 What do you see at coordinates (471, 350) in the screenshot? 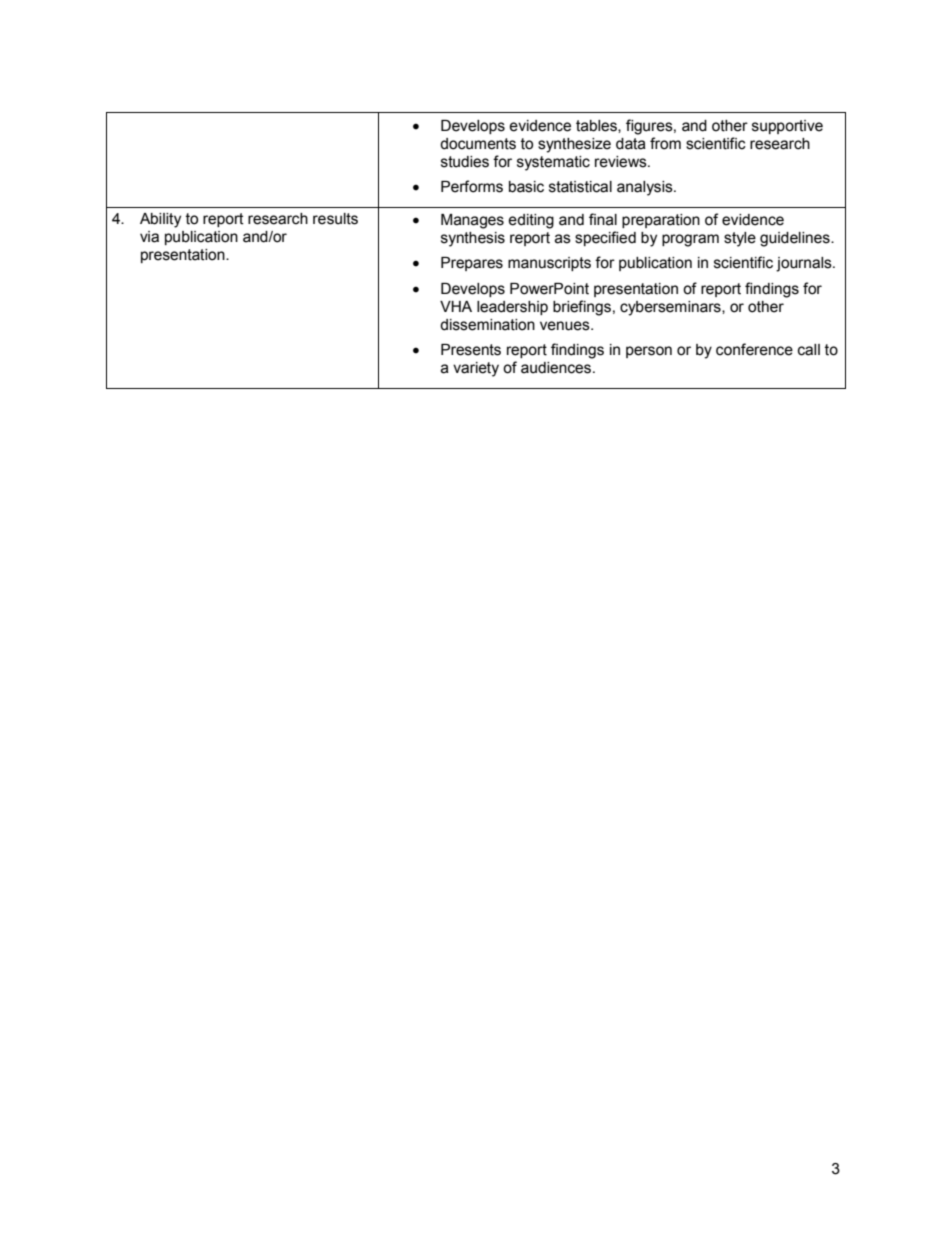
I see `Presents` at bounding box center [471, 350].
